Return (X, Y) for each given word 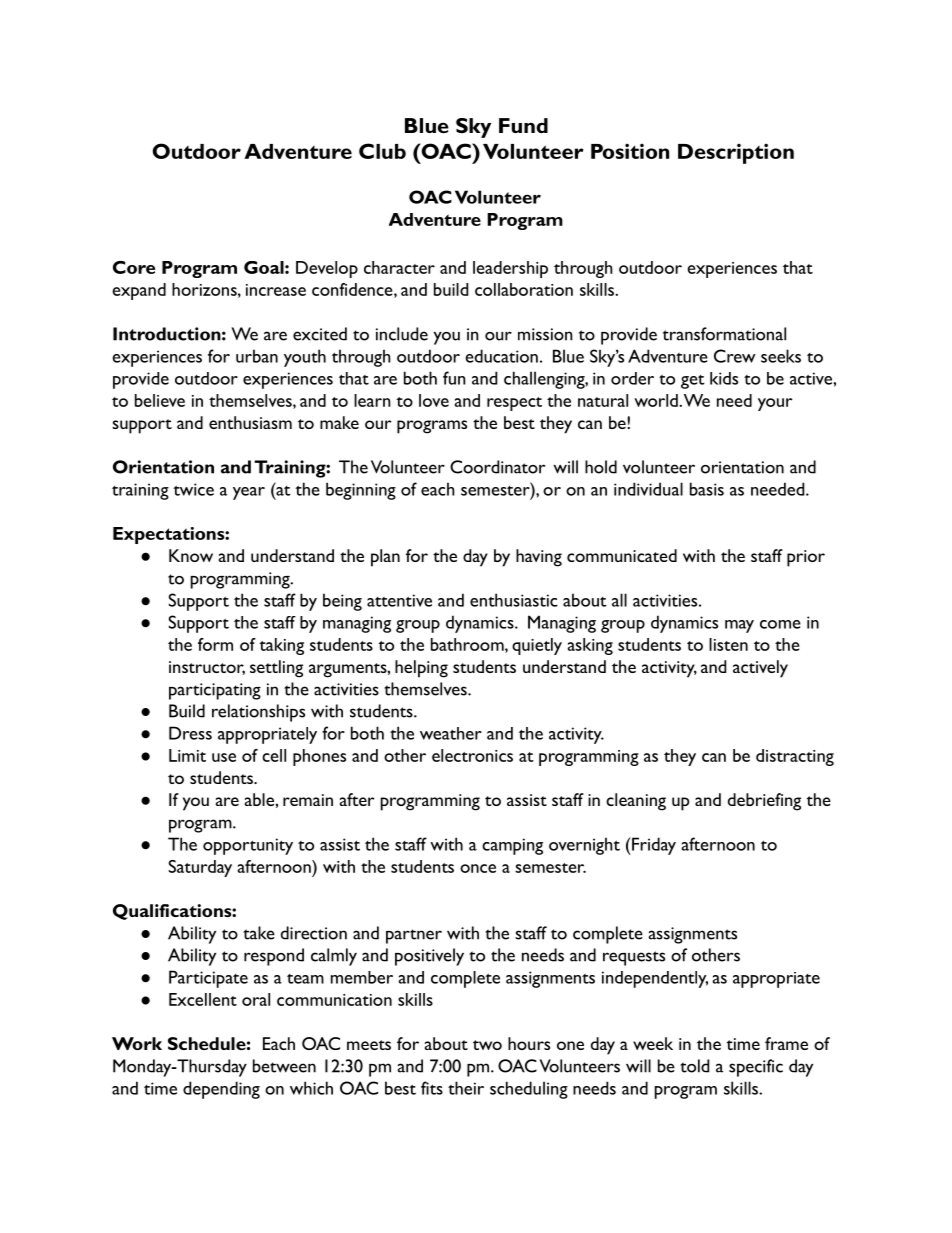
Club (382, 151)
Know (191, 555)
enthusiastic (514, 600)
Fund (523, 125)
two (487, 1045)
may (739, 626)
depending (221, 1090)
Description (736, 153)
